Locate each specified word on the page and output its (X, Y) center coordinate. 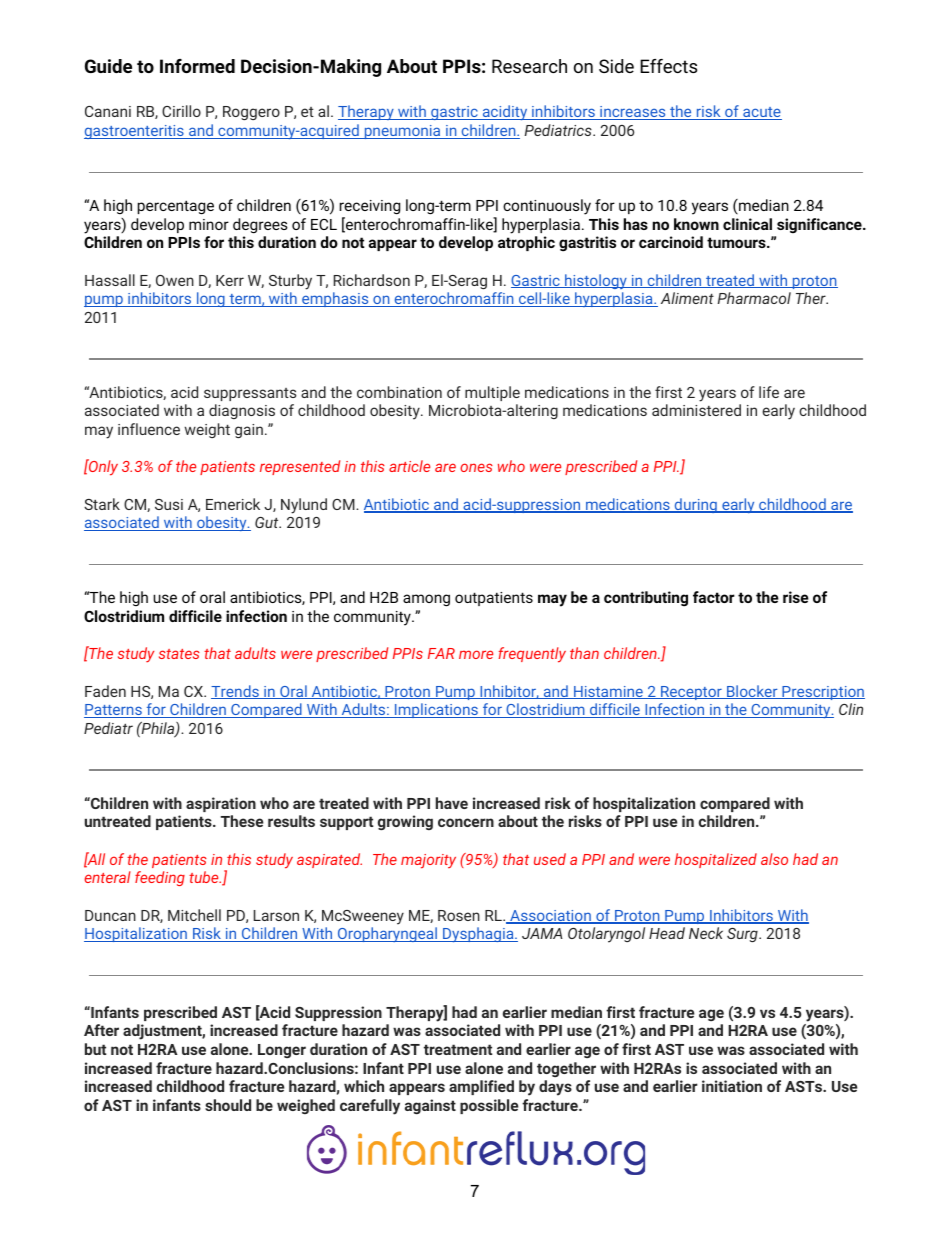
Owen (175, 280)
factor (714, 597)
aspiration (221, 804)
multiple (492, 393)
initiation (732, 1086)
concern (466, 822)
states (179, 654)
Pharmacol (754, 298)
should (228, 1105)
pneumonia (402, 132)
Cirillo (181, 111)
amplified (481, 1087)
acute (761, 113)
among (426, 600)
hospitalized (716, 860)
